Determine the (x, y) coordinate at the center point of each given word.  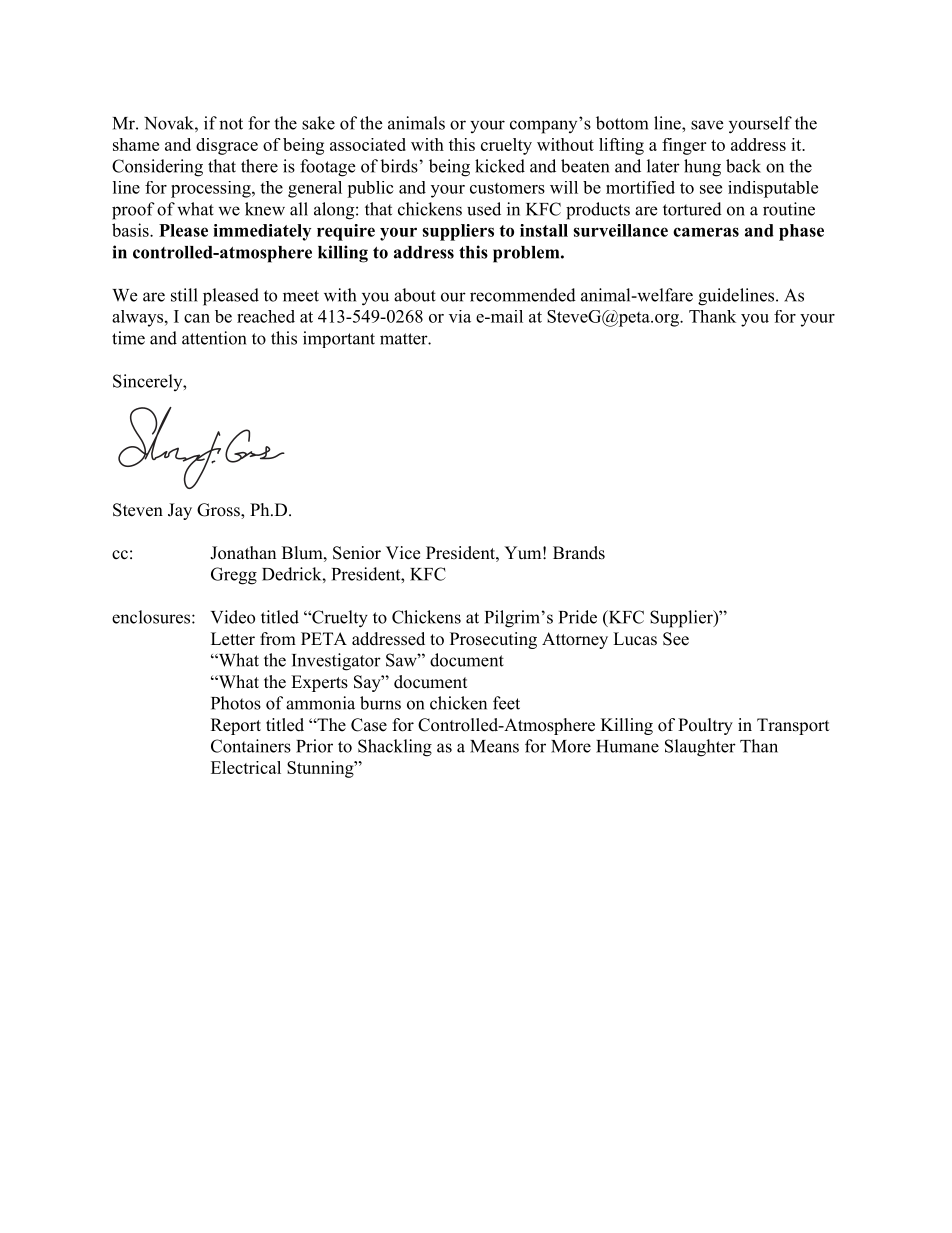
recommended (523, 295)
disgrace (227, 146)
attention (214, 338)
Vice (403, 553)
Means (494, 746)
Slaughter (700, 748)
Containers (251, 746)
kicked (500, 166)
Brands (579, 553)
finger (684, 146)
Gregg (234, 576)
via (460, 316)
